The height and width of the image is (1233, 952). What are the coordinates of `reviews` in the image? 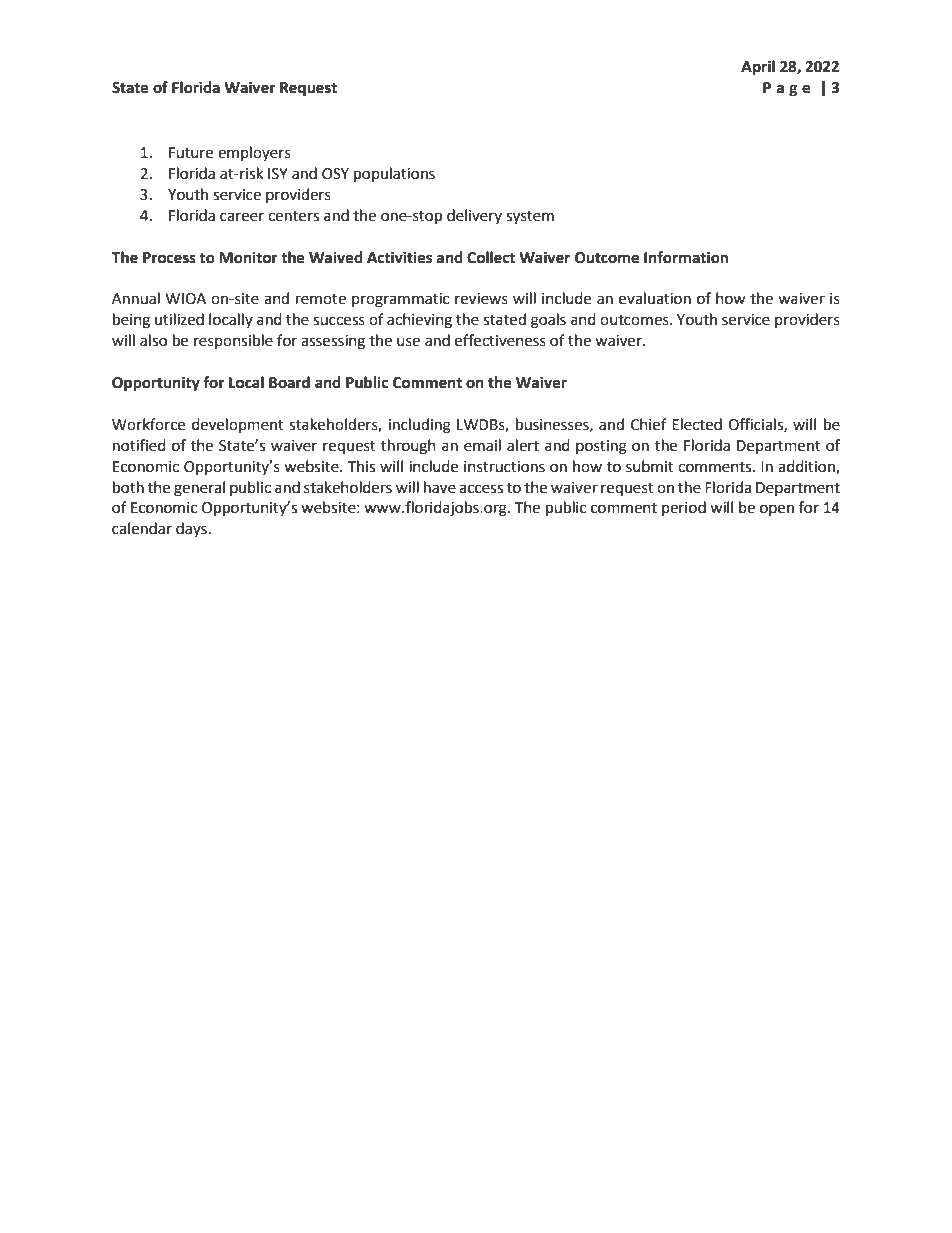 It's located at (481, 299).
